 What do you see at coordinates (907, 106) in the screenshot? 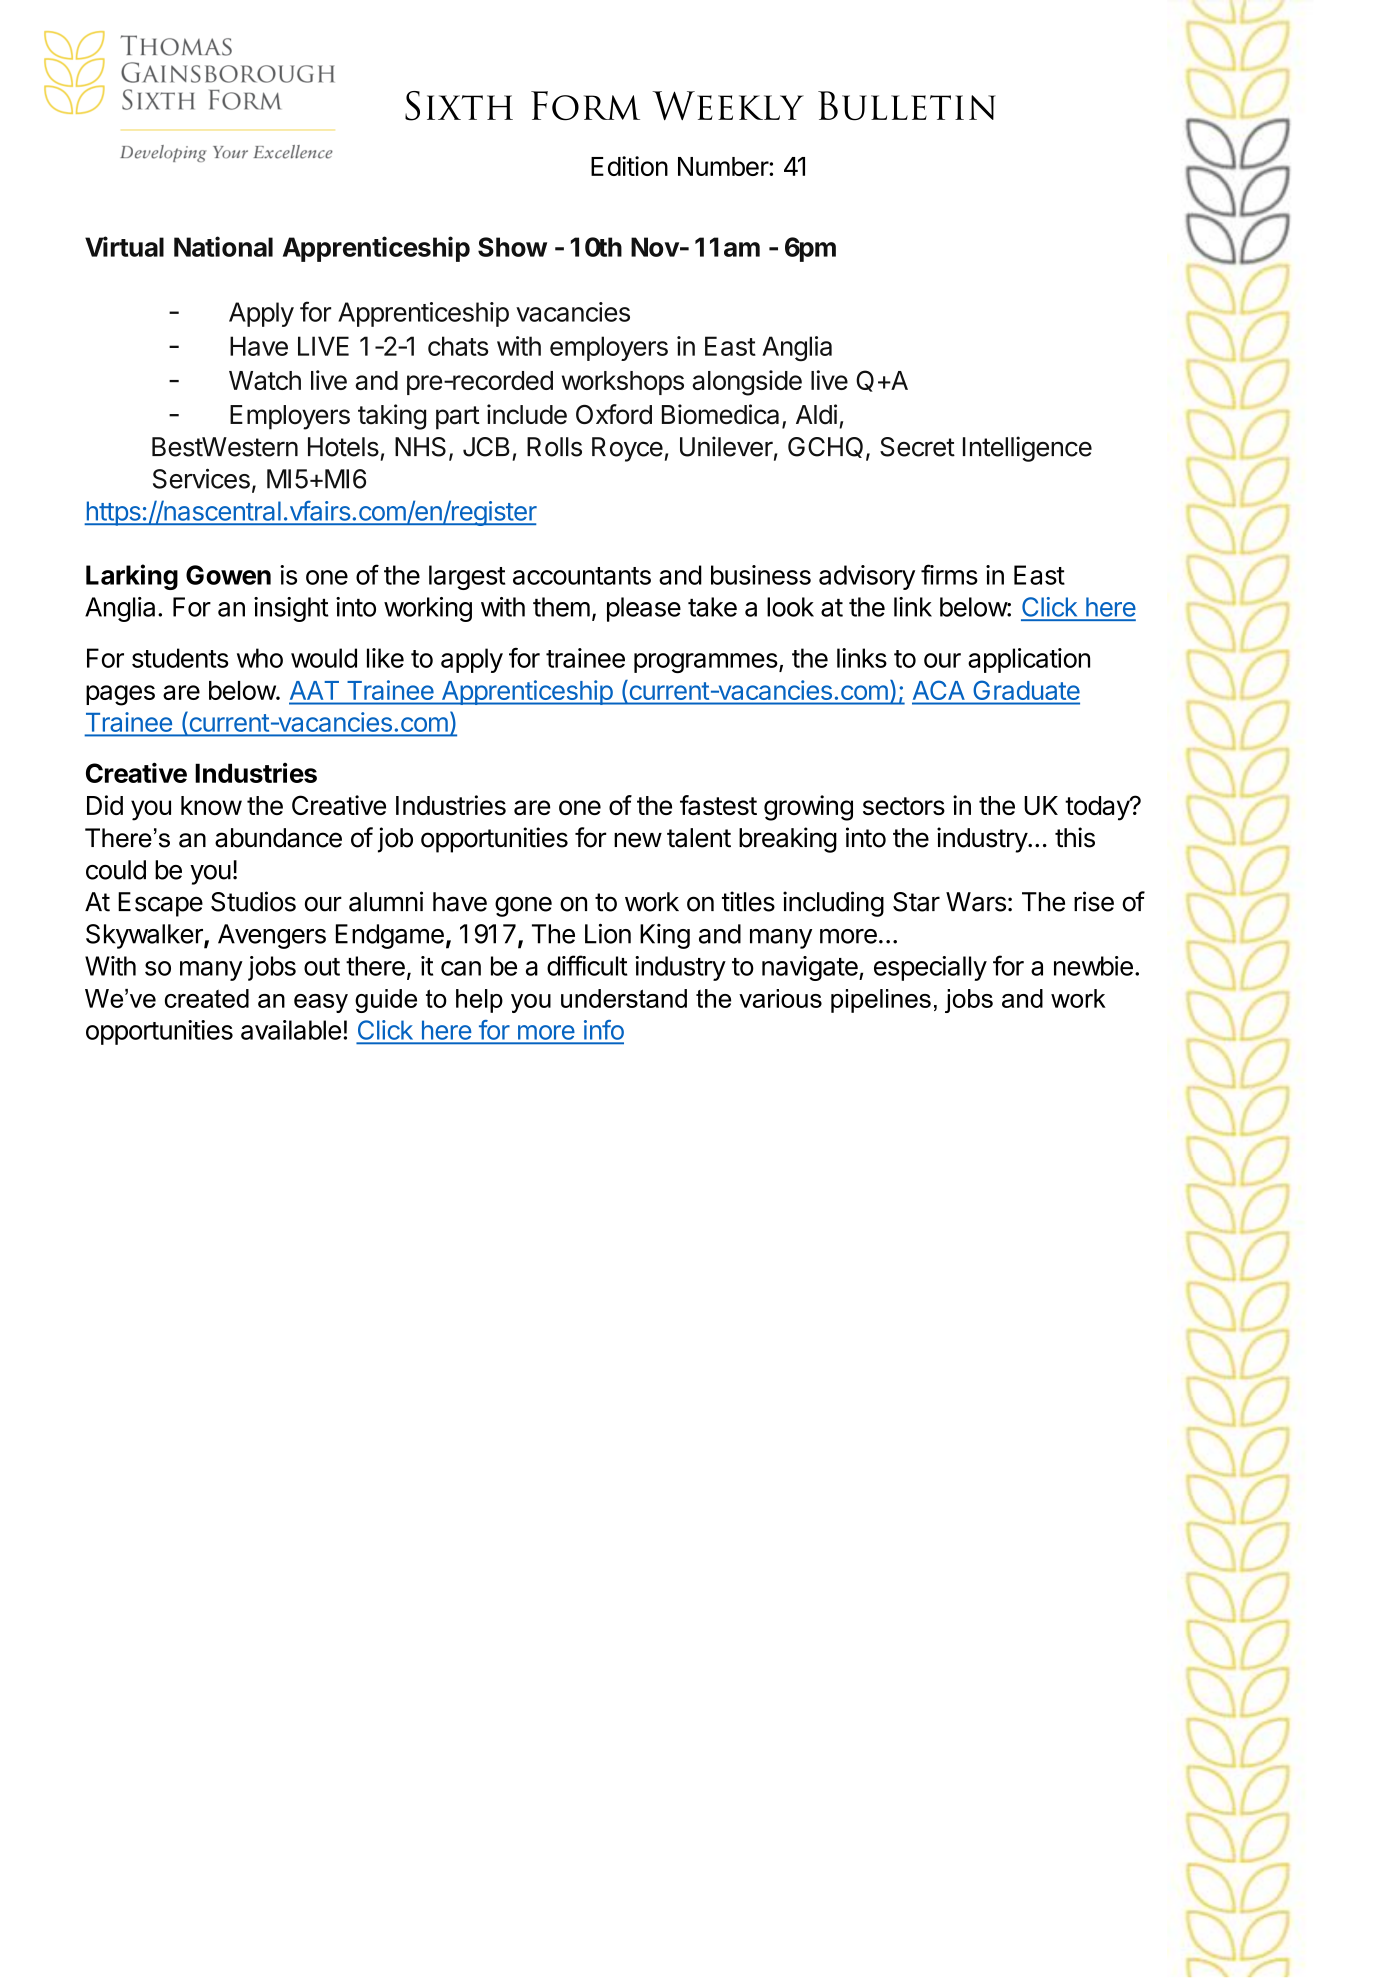
I see `Bulletin` at bounding box center [907, 106].
